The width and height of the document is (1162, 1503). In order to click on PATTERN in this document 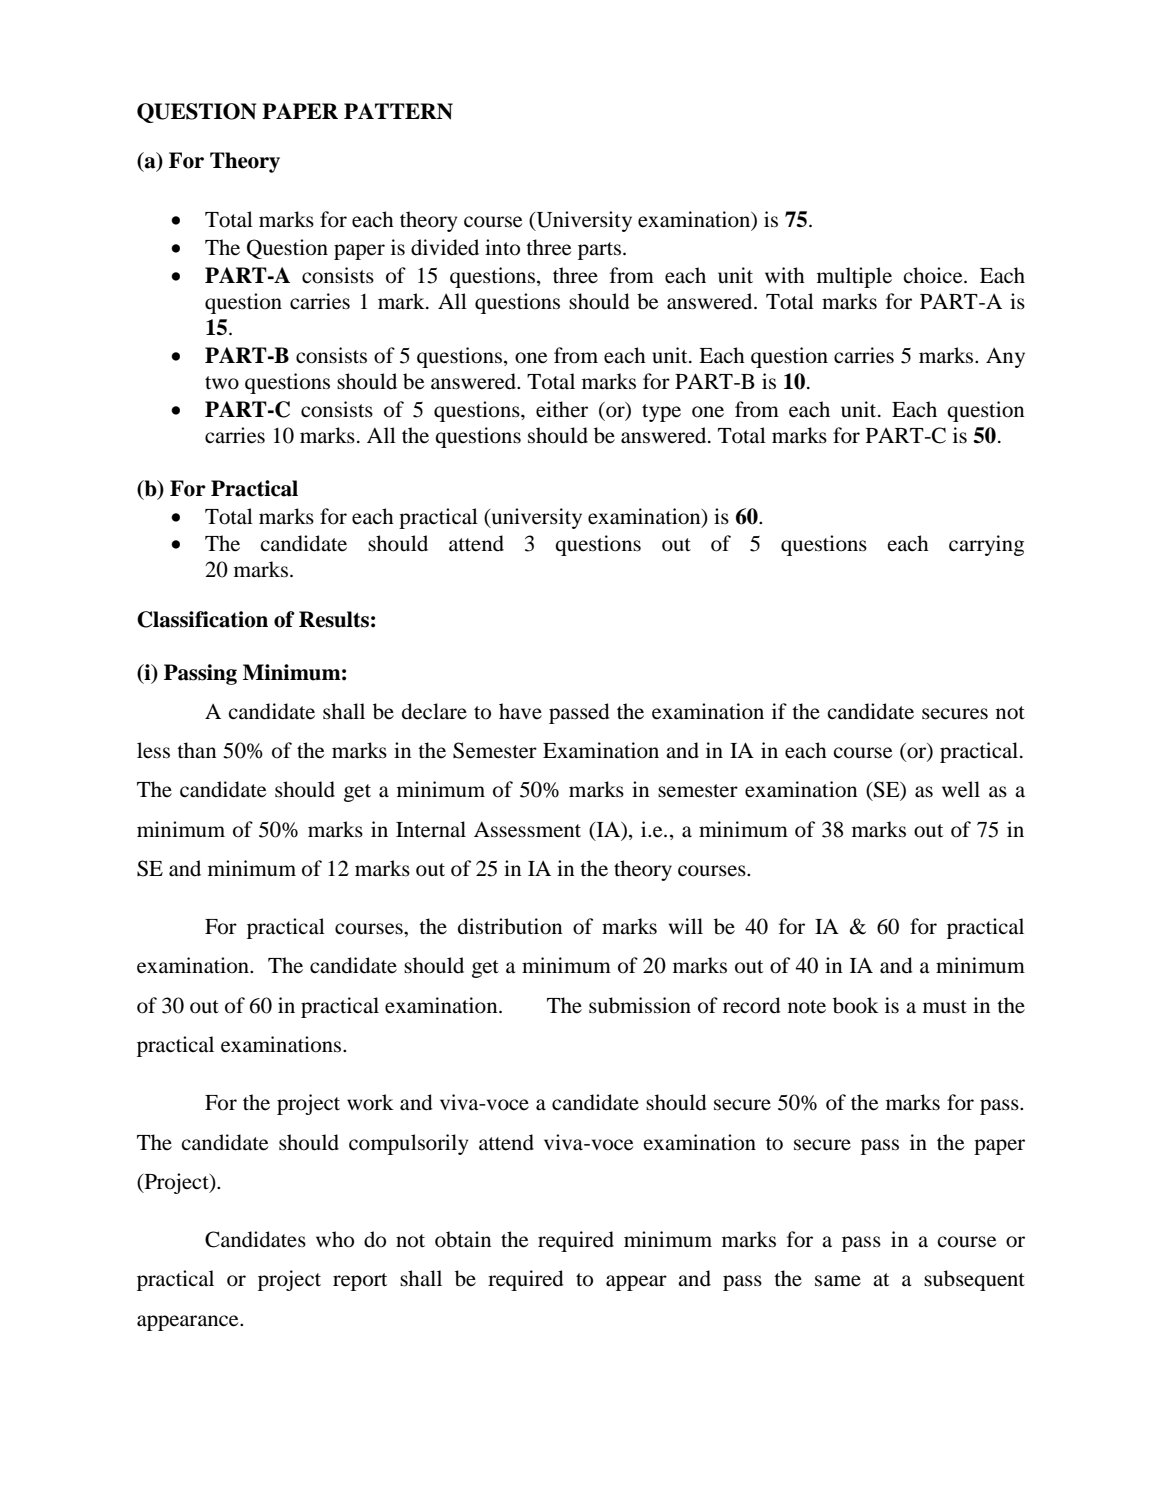, I will do `click(398, 111)`.
